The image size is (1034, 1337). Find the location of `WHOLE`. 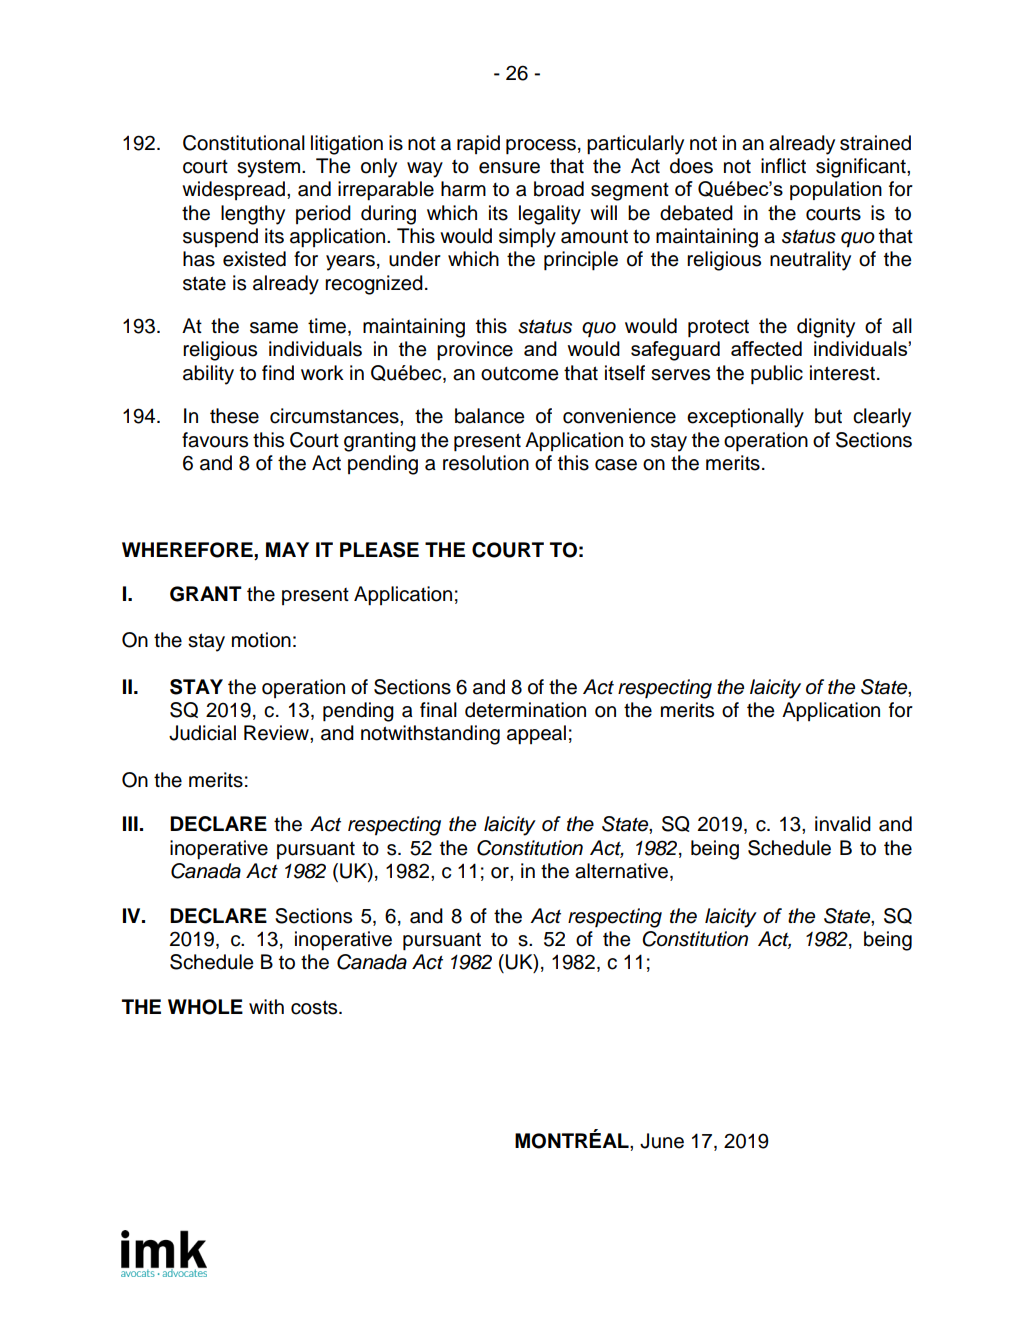

WHOLE is located at coordinates (205, 1007).
